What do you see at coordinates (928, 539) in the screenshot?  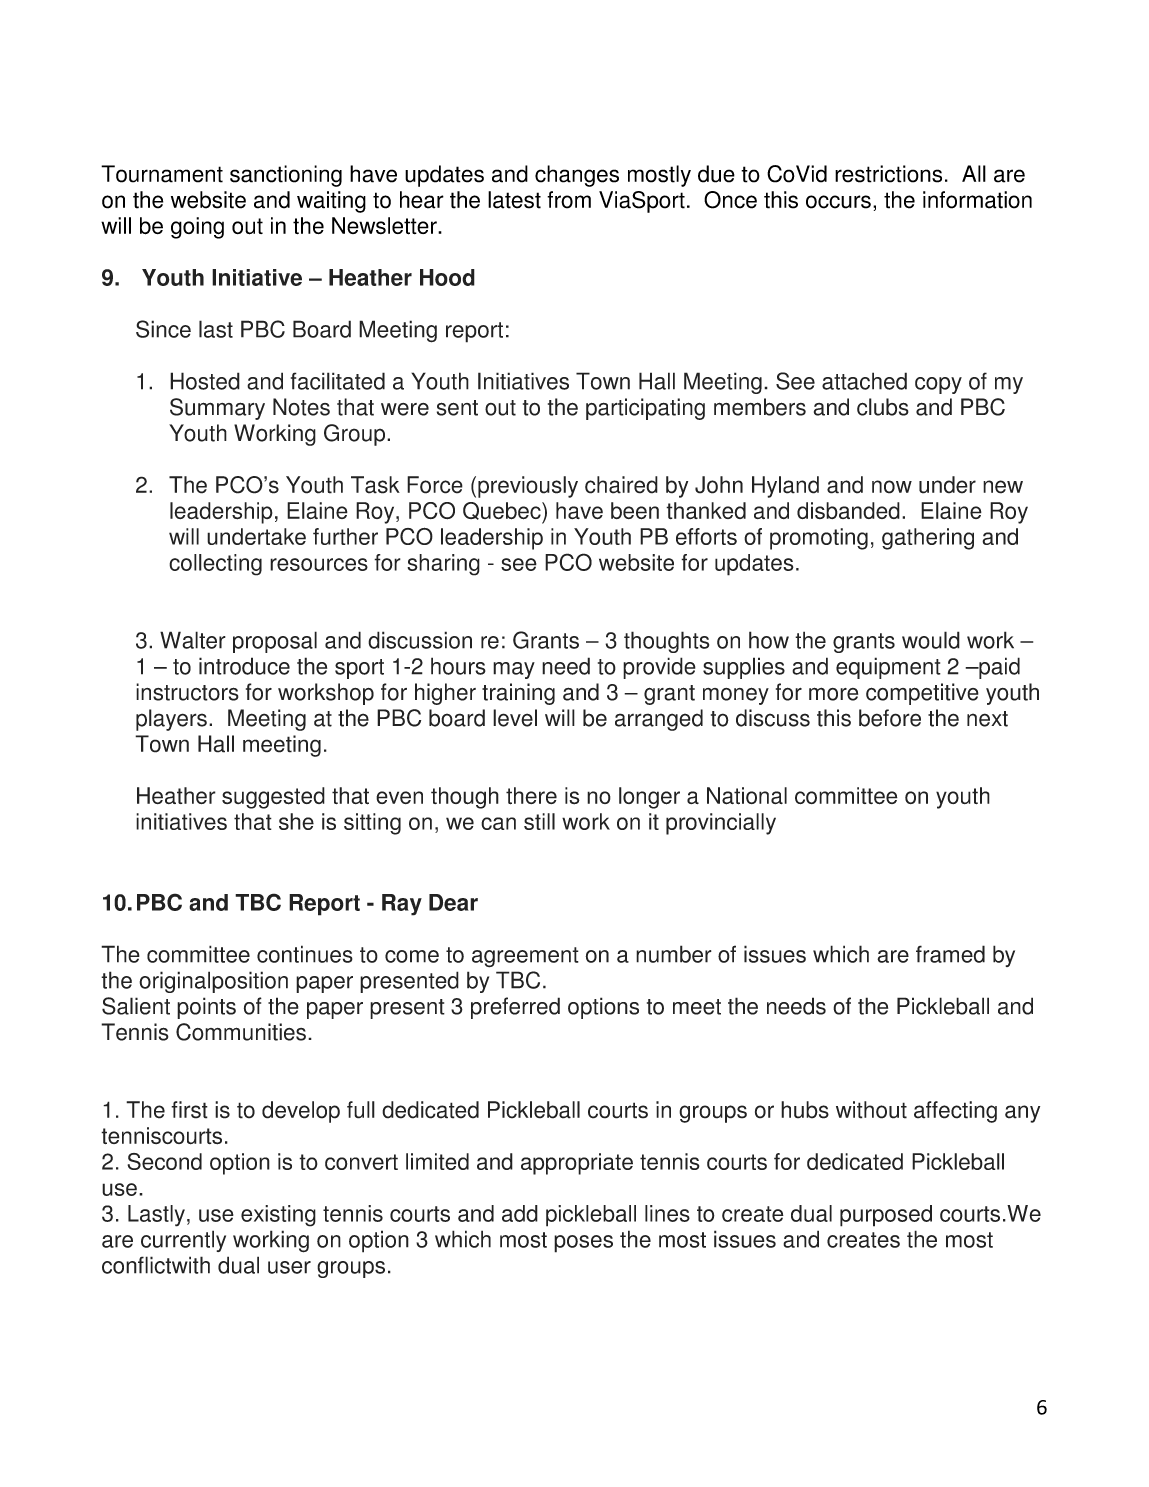 I see `gathering` at bounding box center [928, 539].
